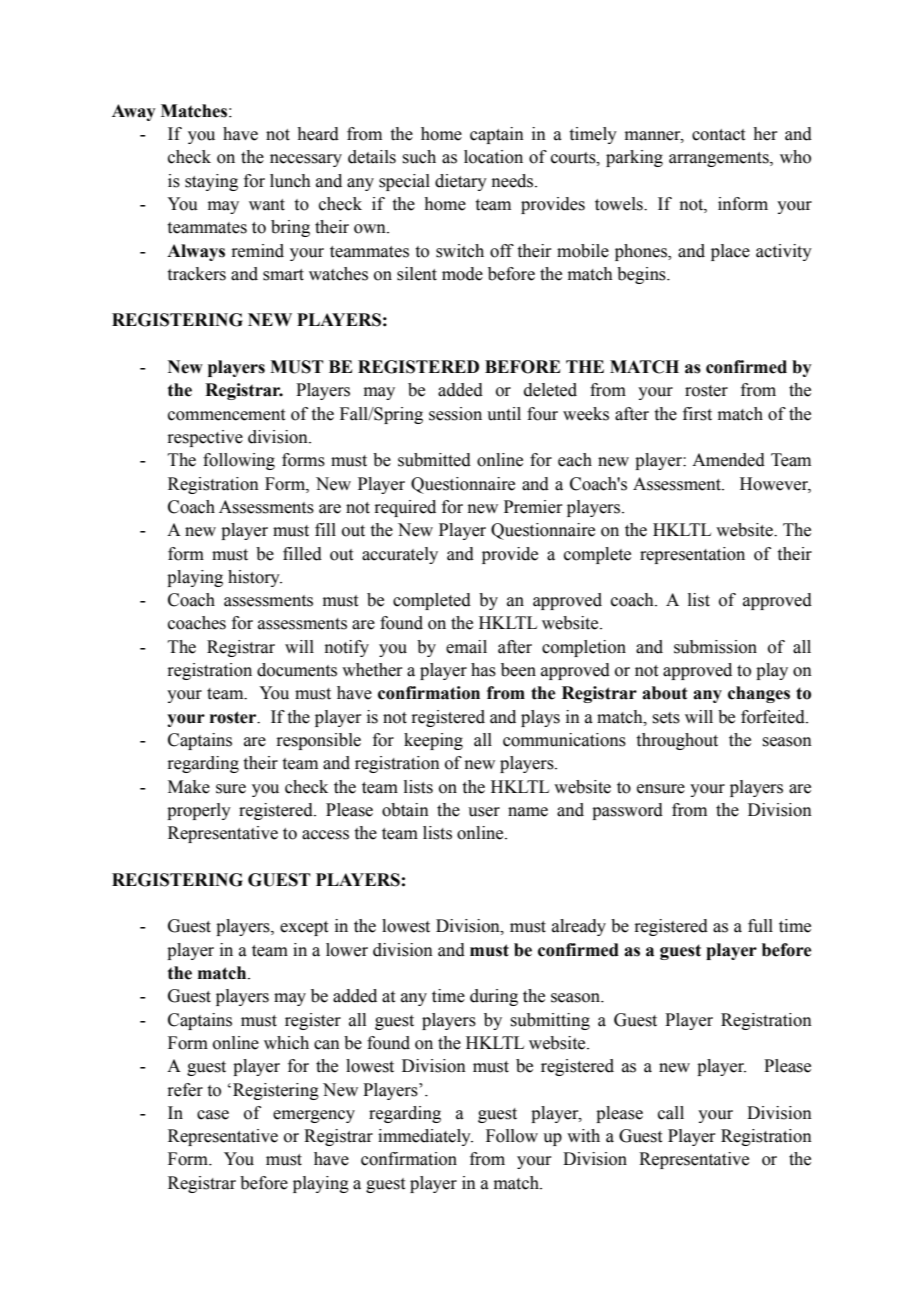 The width and height of the screenshot is (924, 1308). I want to click on history, so click(255, 578).
